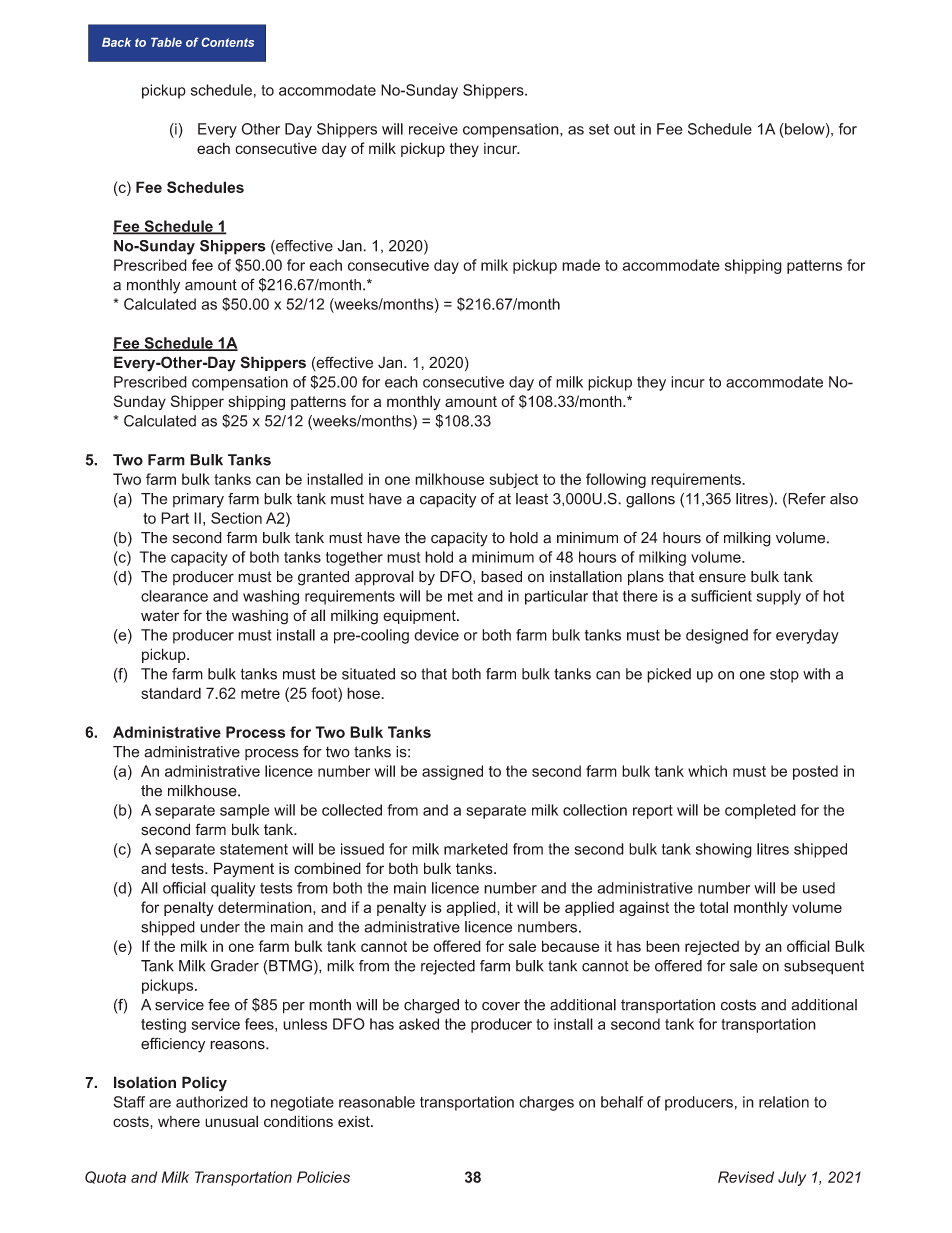 Image resolution: width=952 pixels, height=1233 pixels. What do you see at coordinates (476, 849) in the screenshot?
I see `marketed` at bounding box center [476, 849].
